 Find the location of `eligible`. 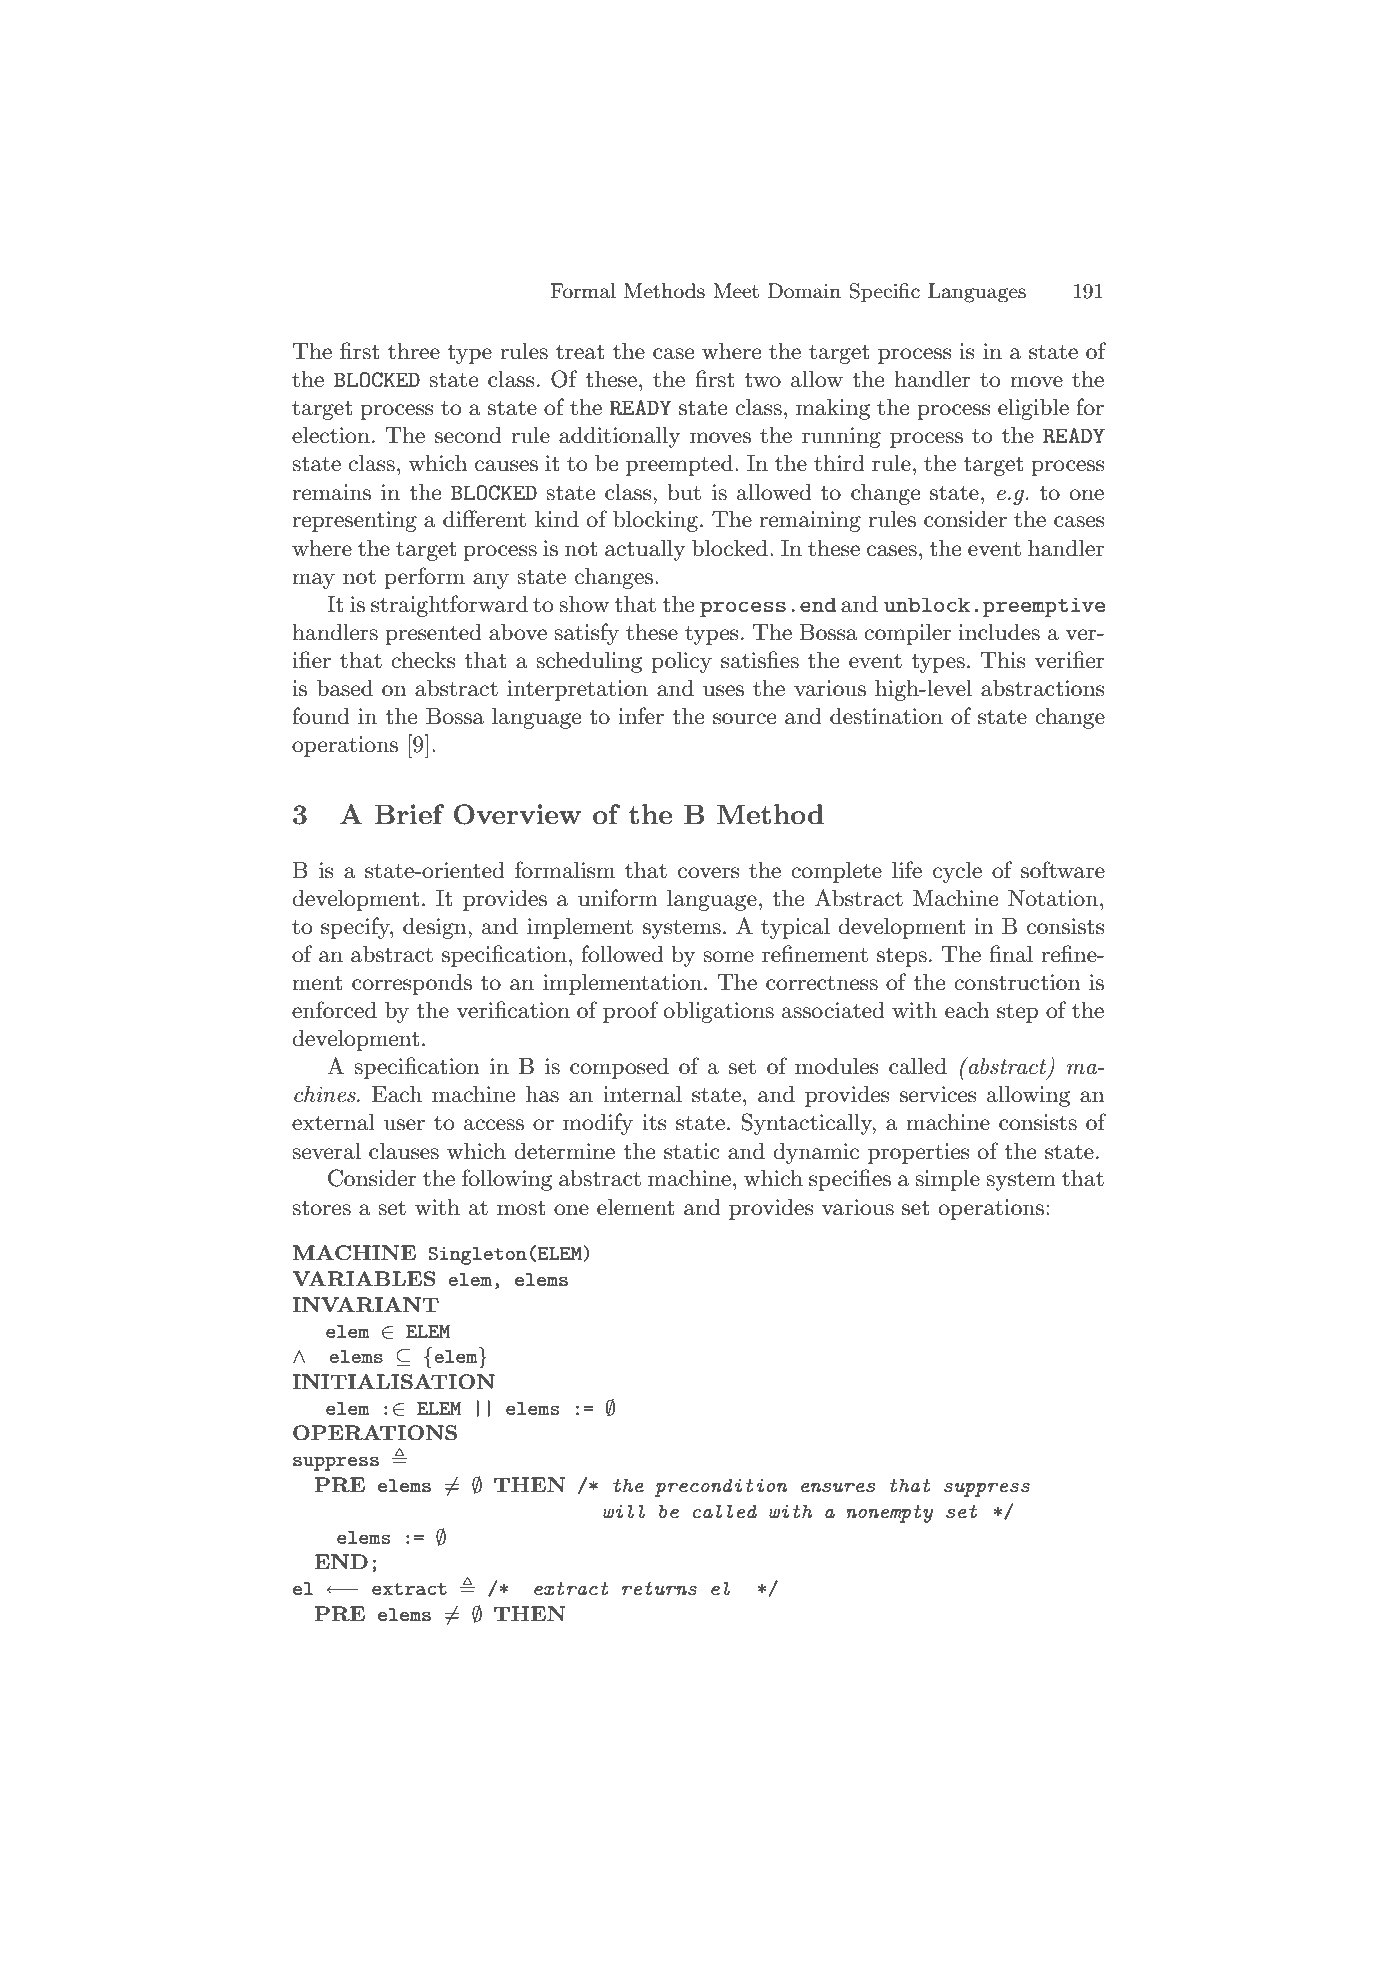

eligible is located at coordinates (1033, 409).
